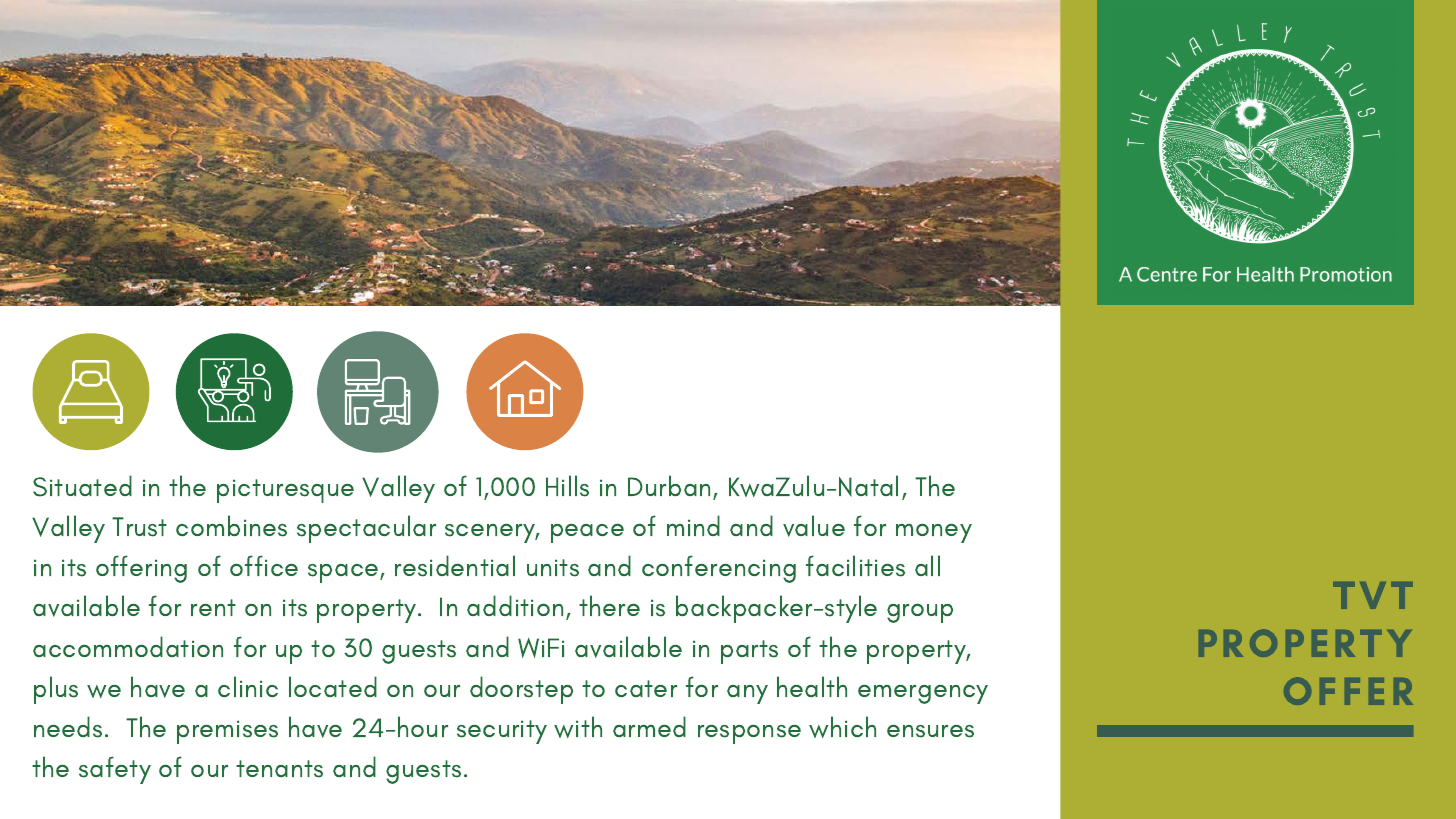  What do you see at coordinates (669, 485) in the screenshot?
I see `Durban` at bounding box center [669, 485].
